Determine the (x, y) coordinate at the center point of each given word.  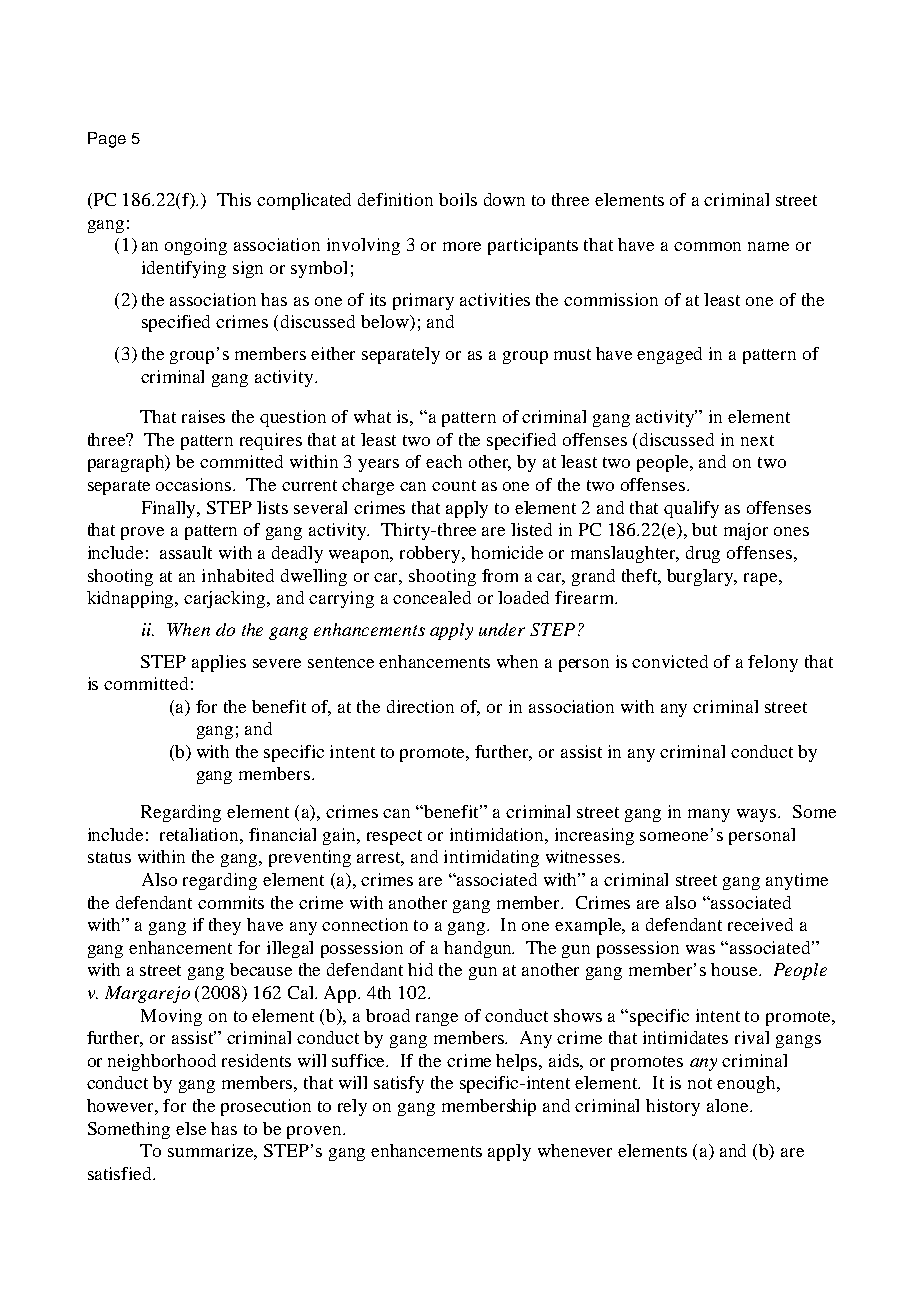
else (191, 1128)
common (707, 246)
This (234, 199)
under (502, 629)
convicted (670, 661)
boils (458, 199)
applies (219, 663)
